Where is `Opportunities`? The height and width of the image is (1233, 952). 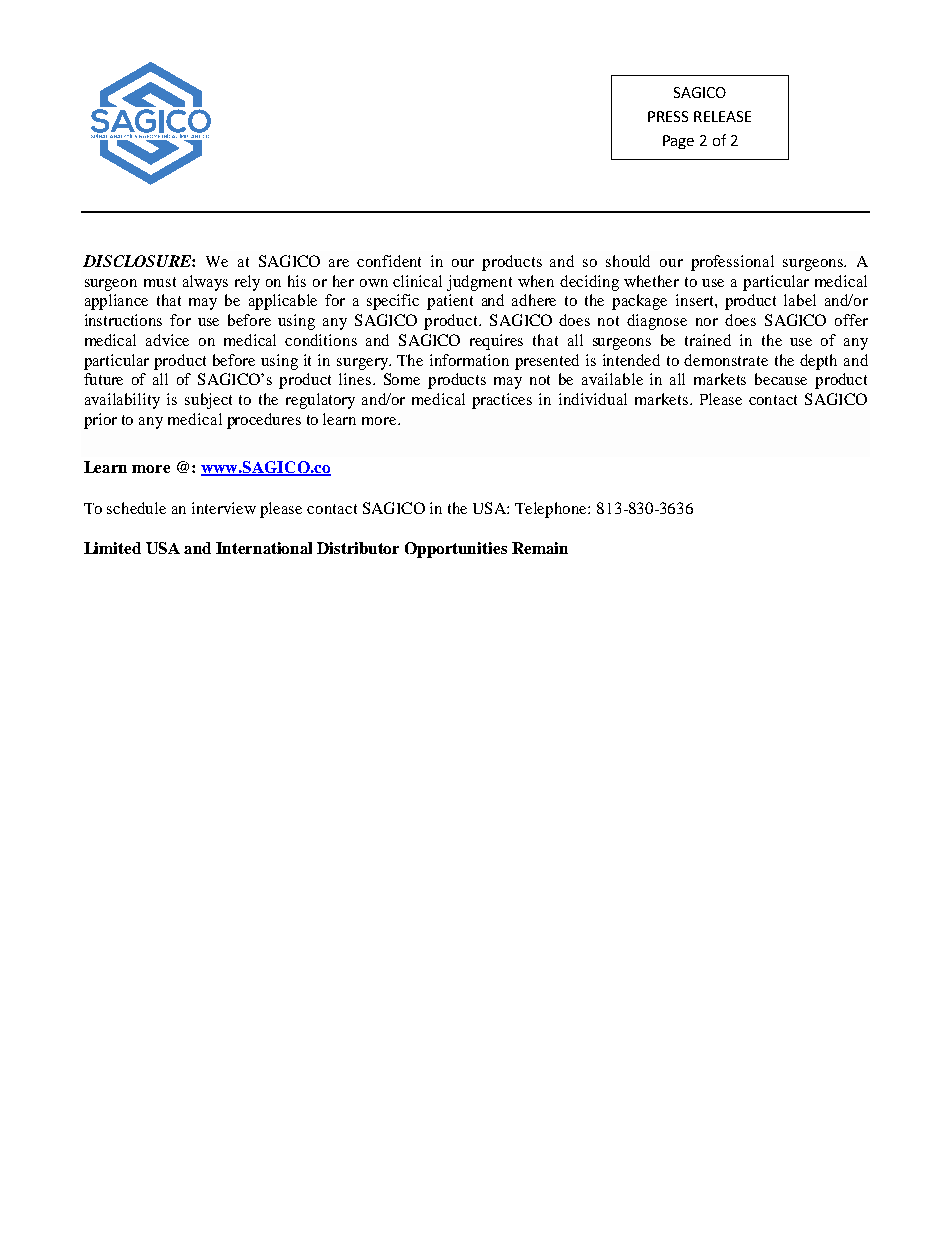 Opportunities is located at coordinates (456, 550).
